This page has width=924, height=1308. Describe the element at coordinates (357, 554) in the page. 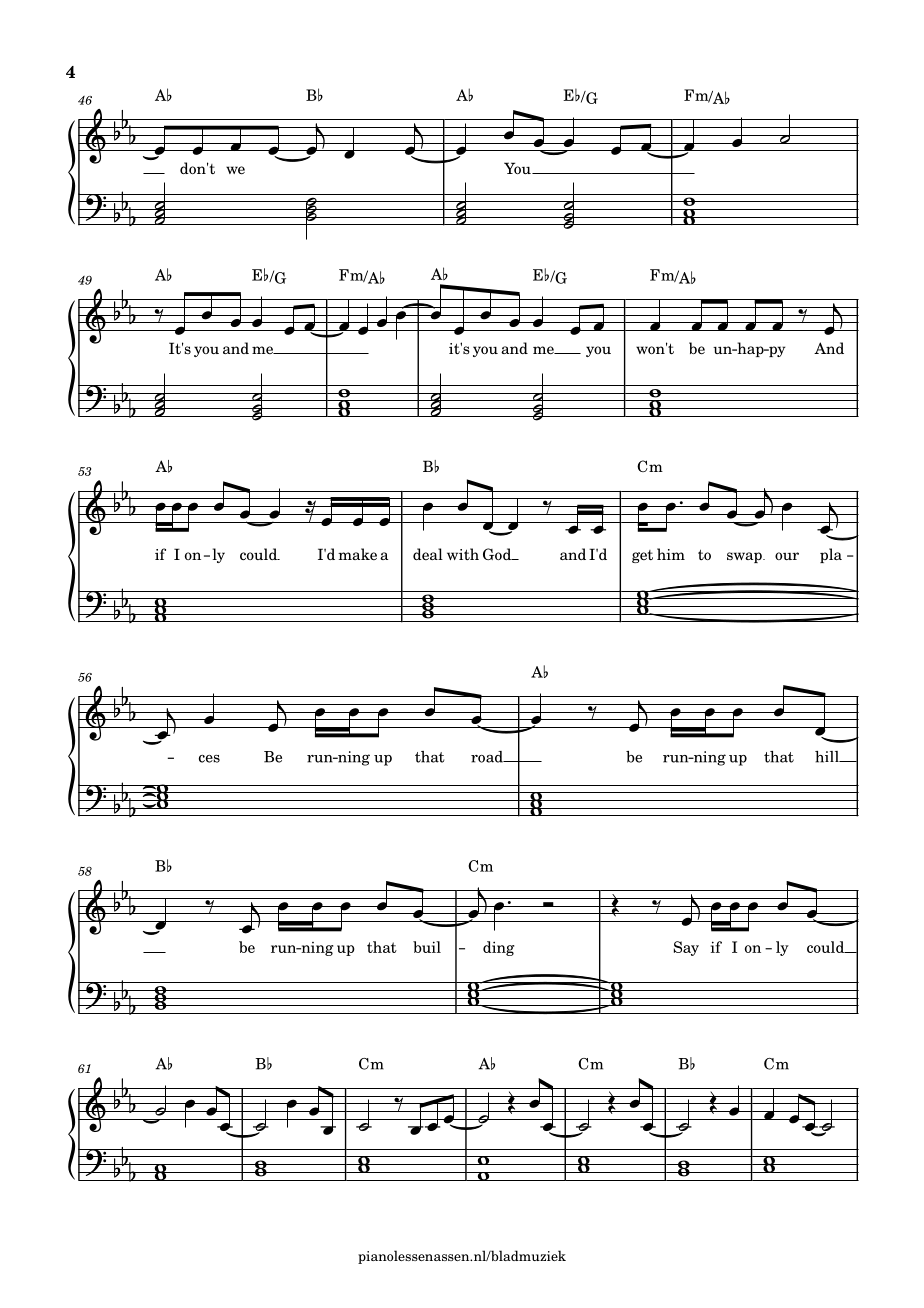

I see `make` at that location.
